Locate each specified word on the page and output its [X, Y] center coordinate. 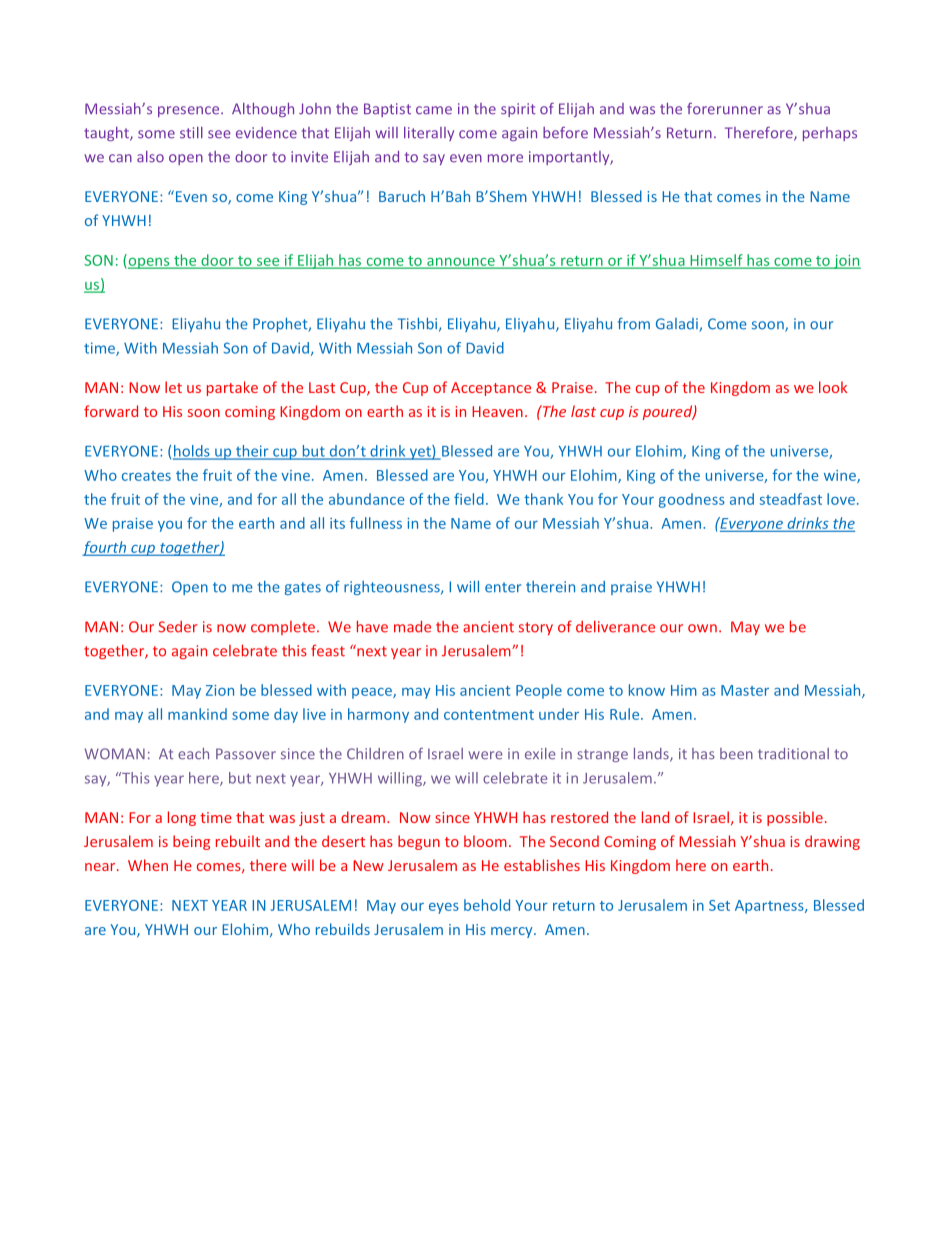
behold [487, 905]
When [148, 865]
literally [429, 134]
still [191, 133]
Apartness [770, 907]
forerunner [725, 109]
